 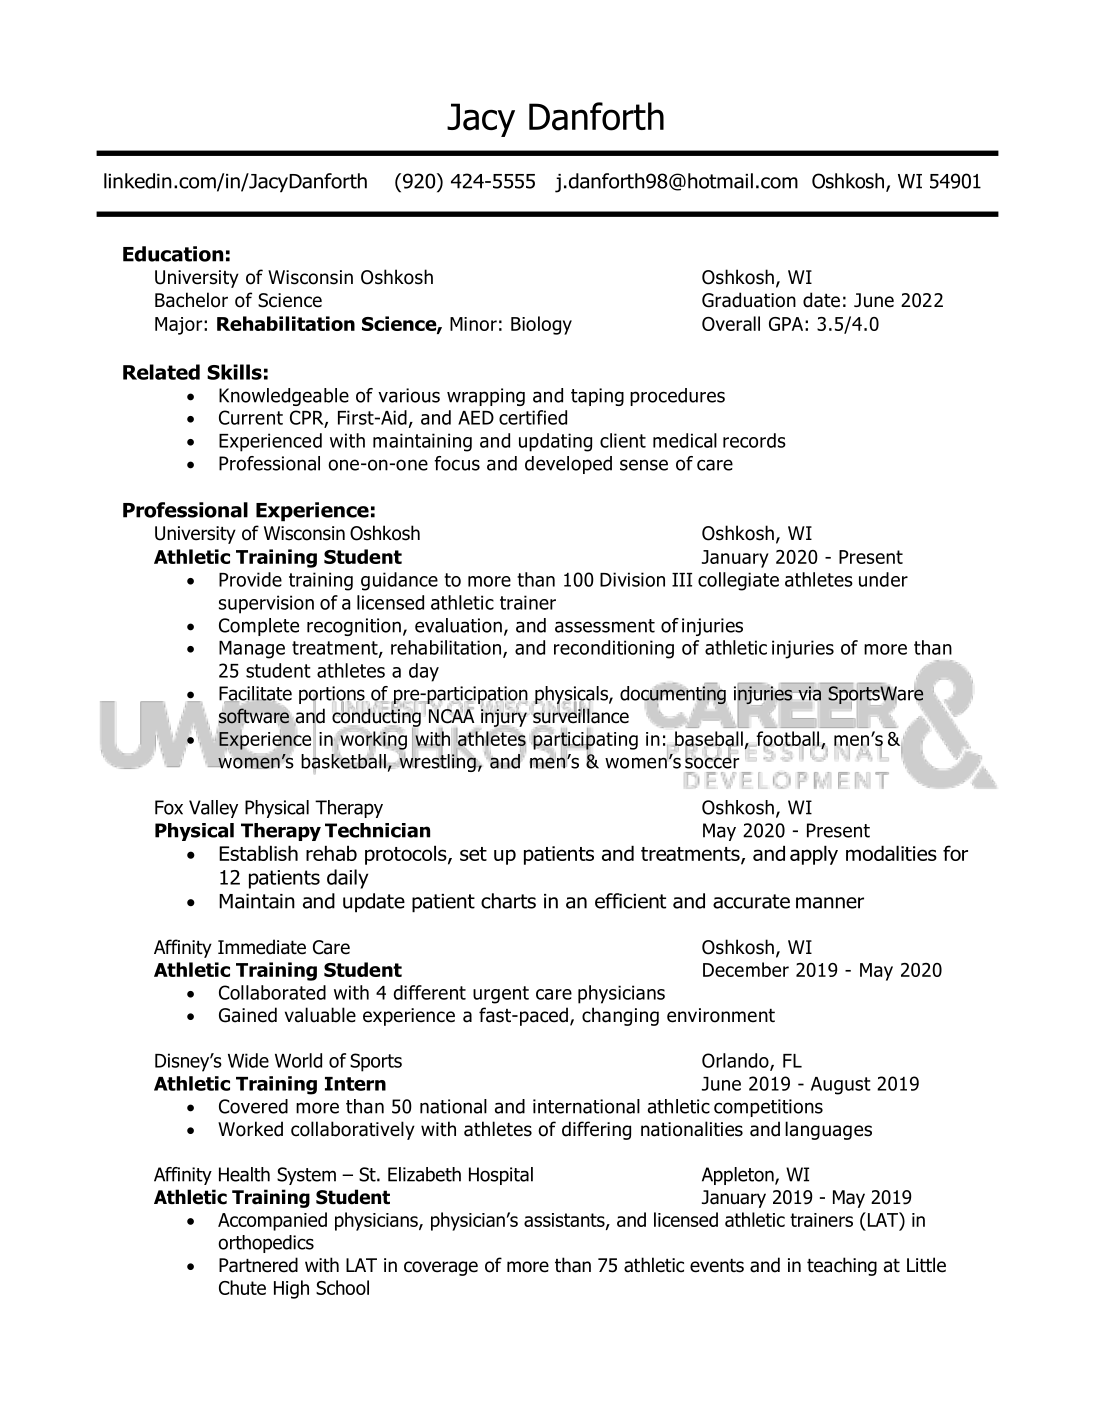 What do you see at coordinates (191, 300) in the screenshot?
I see `Bachelor` at bounding box center [191, 300].
